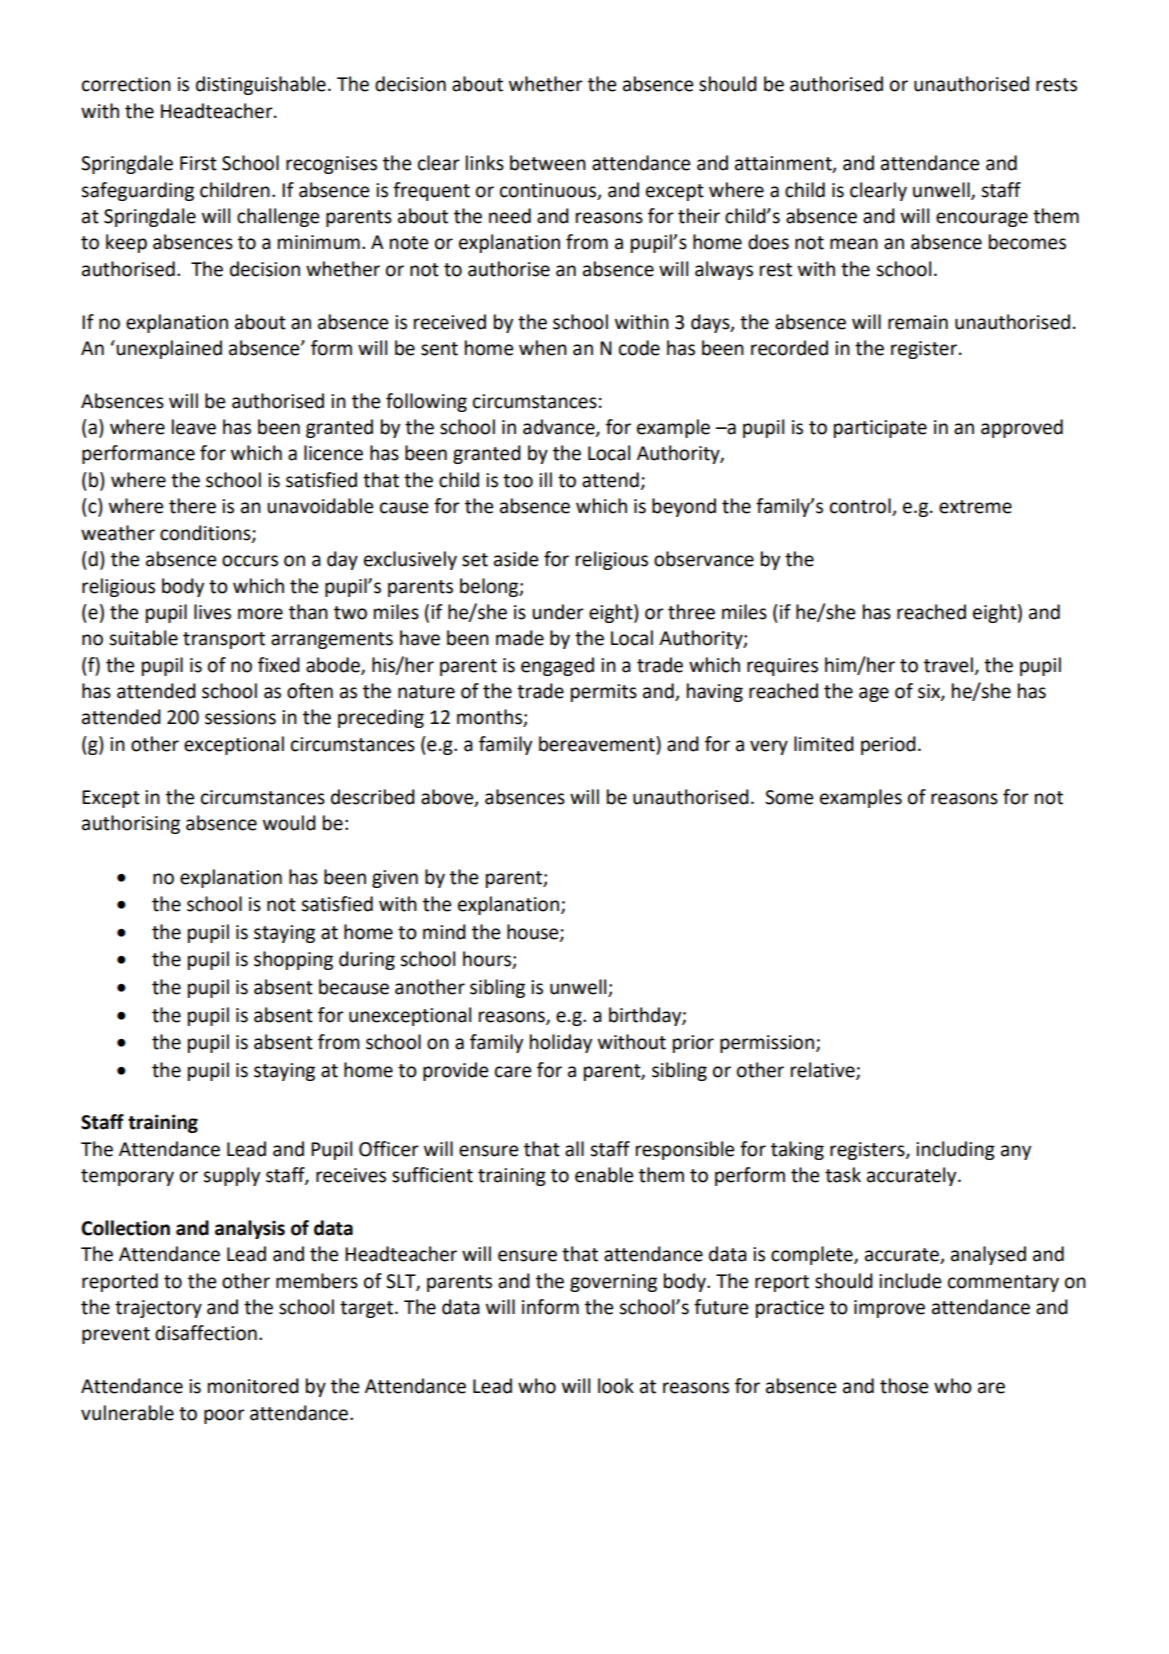  Describe the element at coordinates (548, 163) in the page. I see `between` at that location.
